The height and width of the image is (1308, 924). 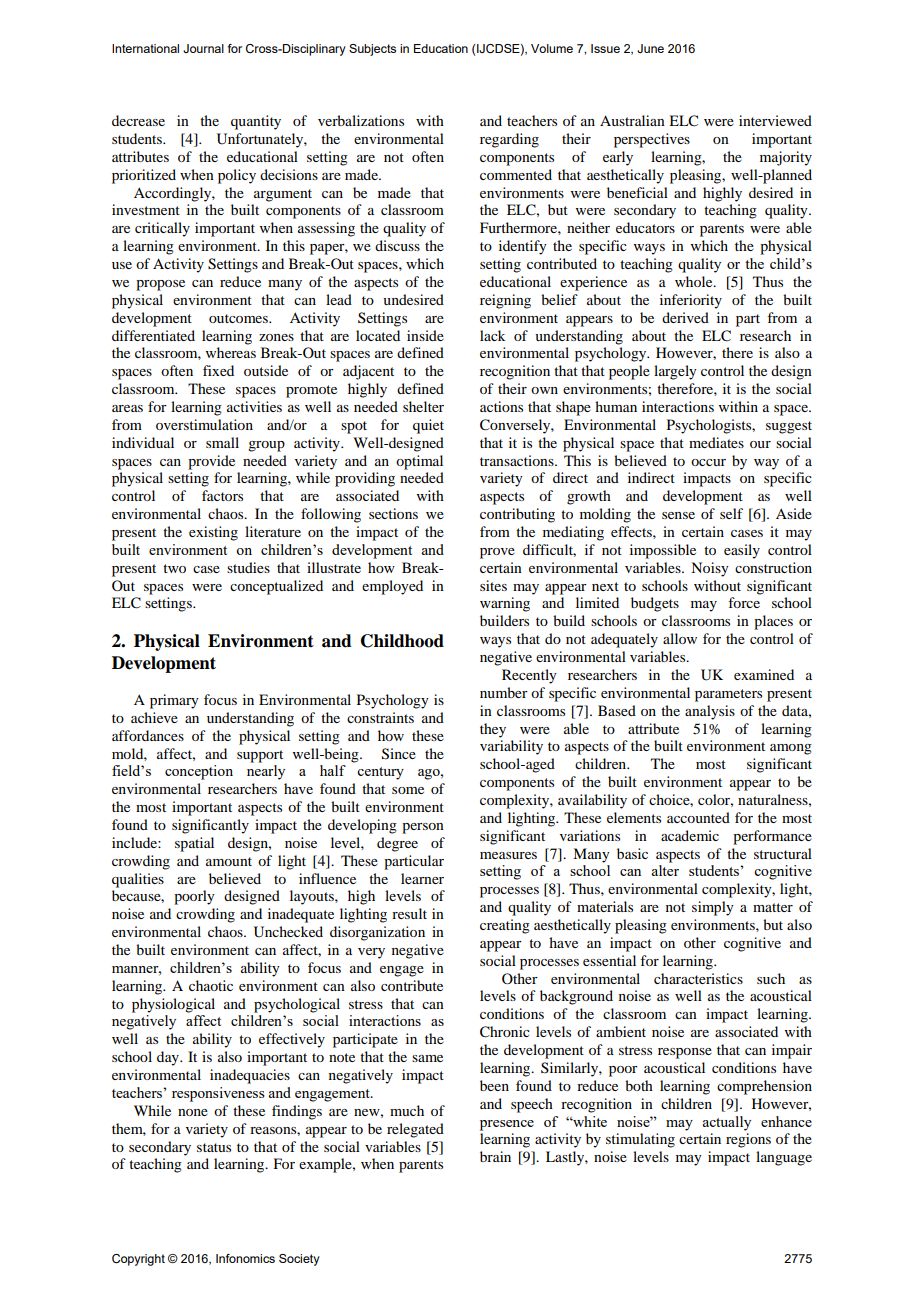 I want to click on provide, so click(x=211, y=462).
